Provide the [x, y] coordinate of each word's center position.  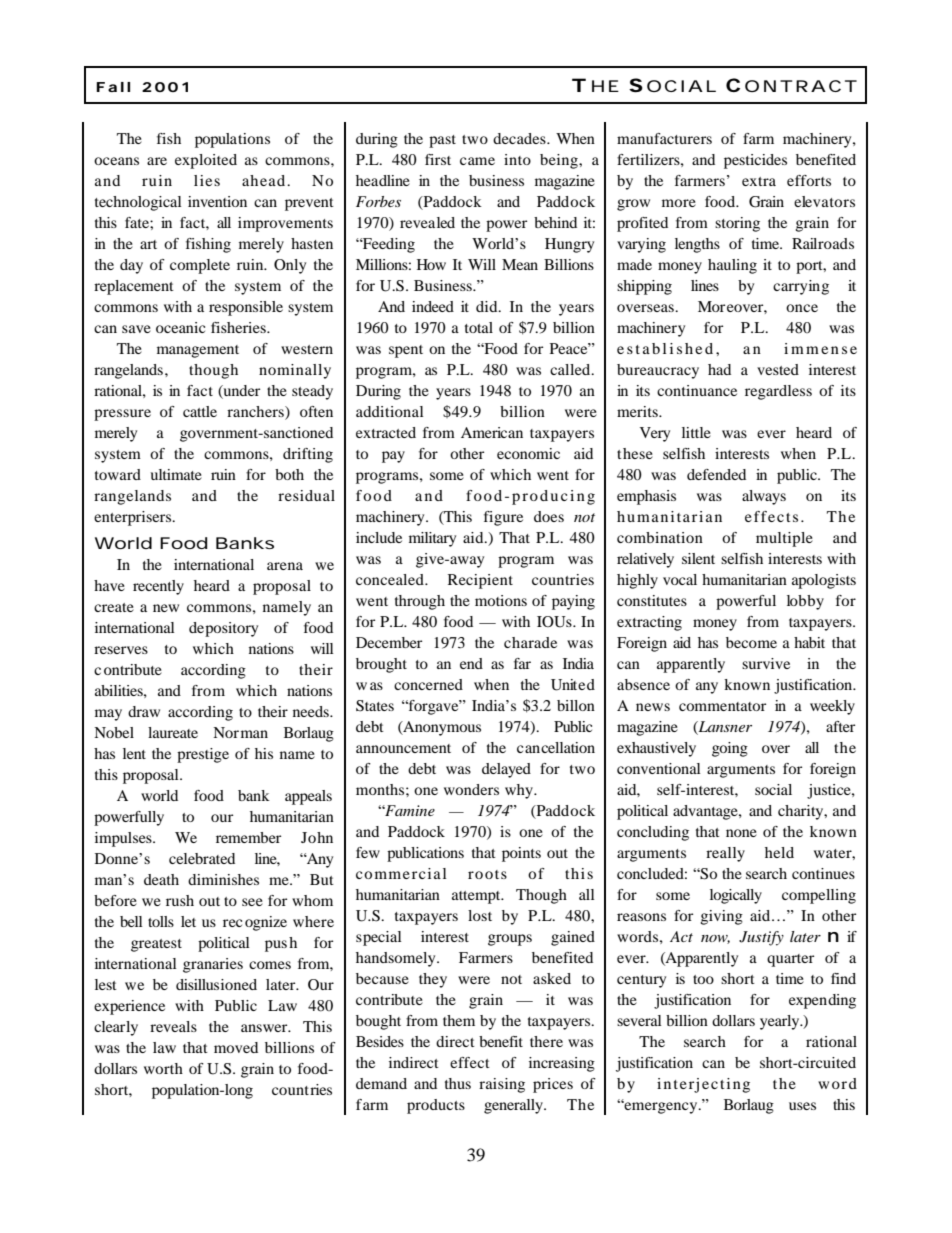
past [442, 141]
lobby [805, 602]
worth [163, 1068]
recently [158, 587]
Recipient [480, 581]
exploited [206, 161]
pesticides [755, 161]
